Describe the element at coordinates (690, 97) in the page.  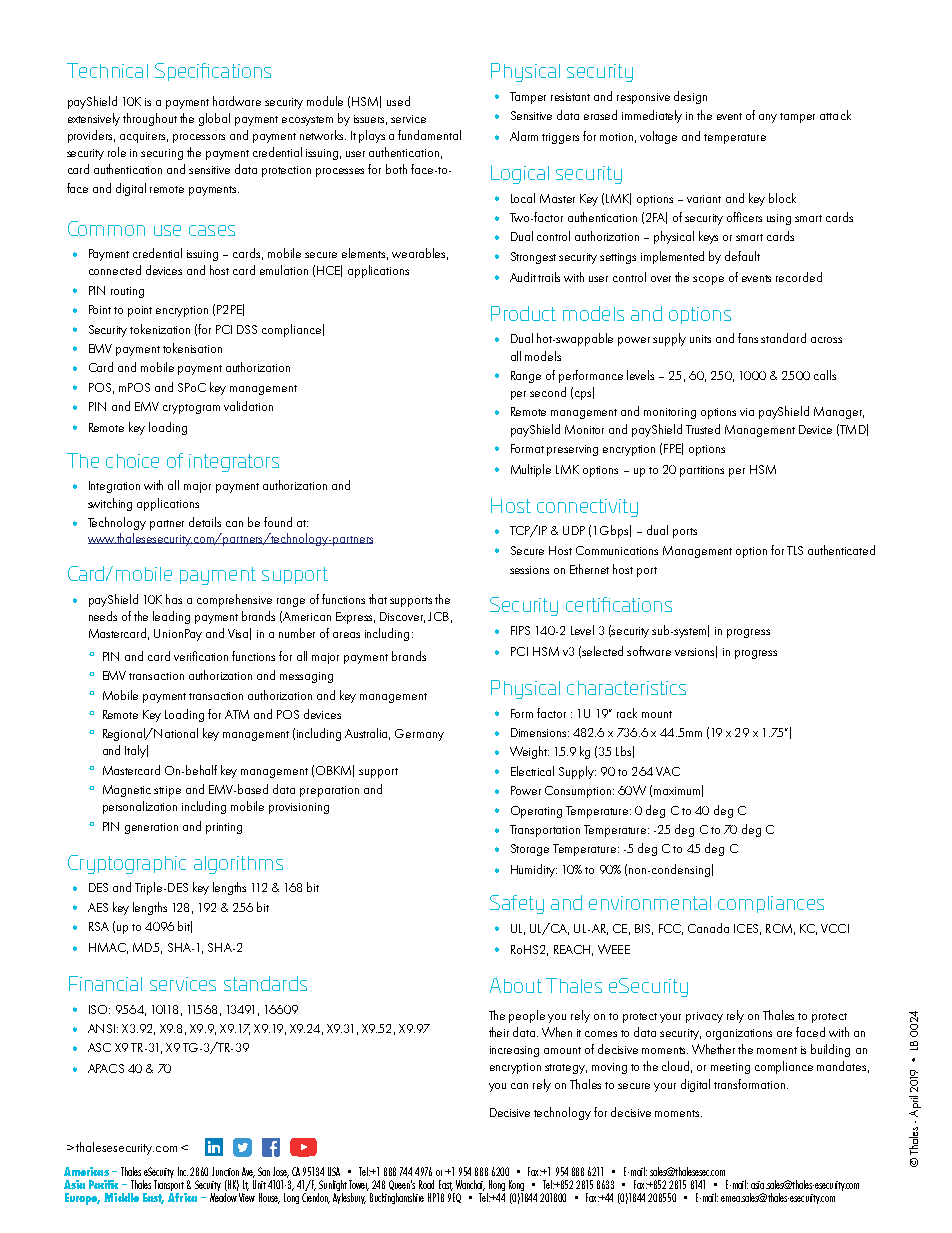
I see `design` at that location.
